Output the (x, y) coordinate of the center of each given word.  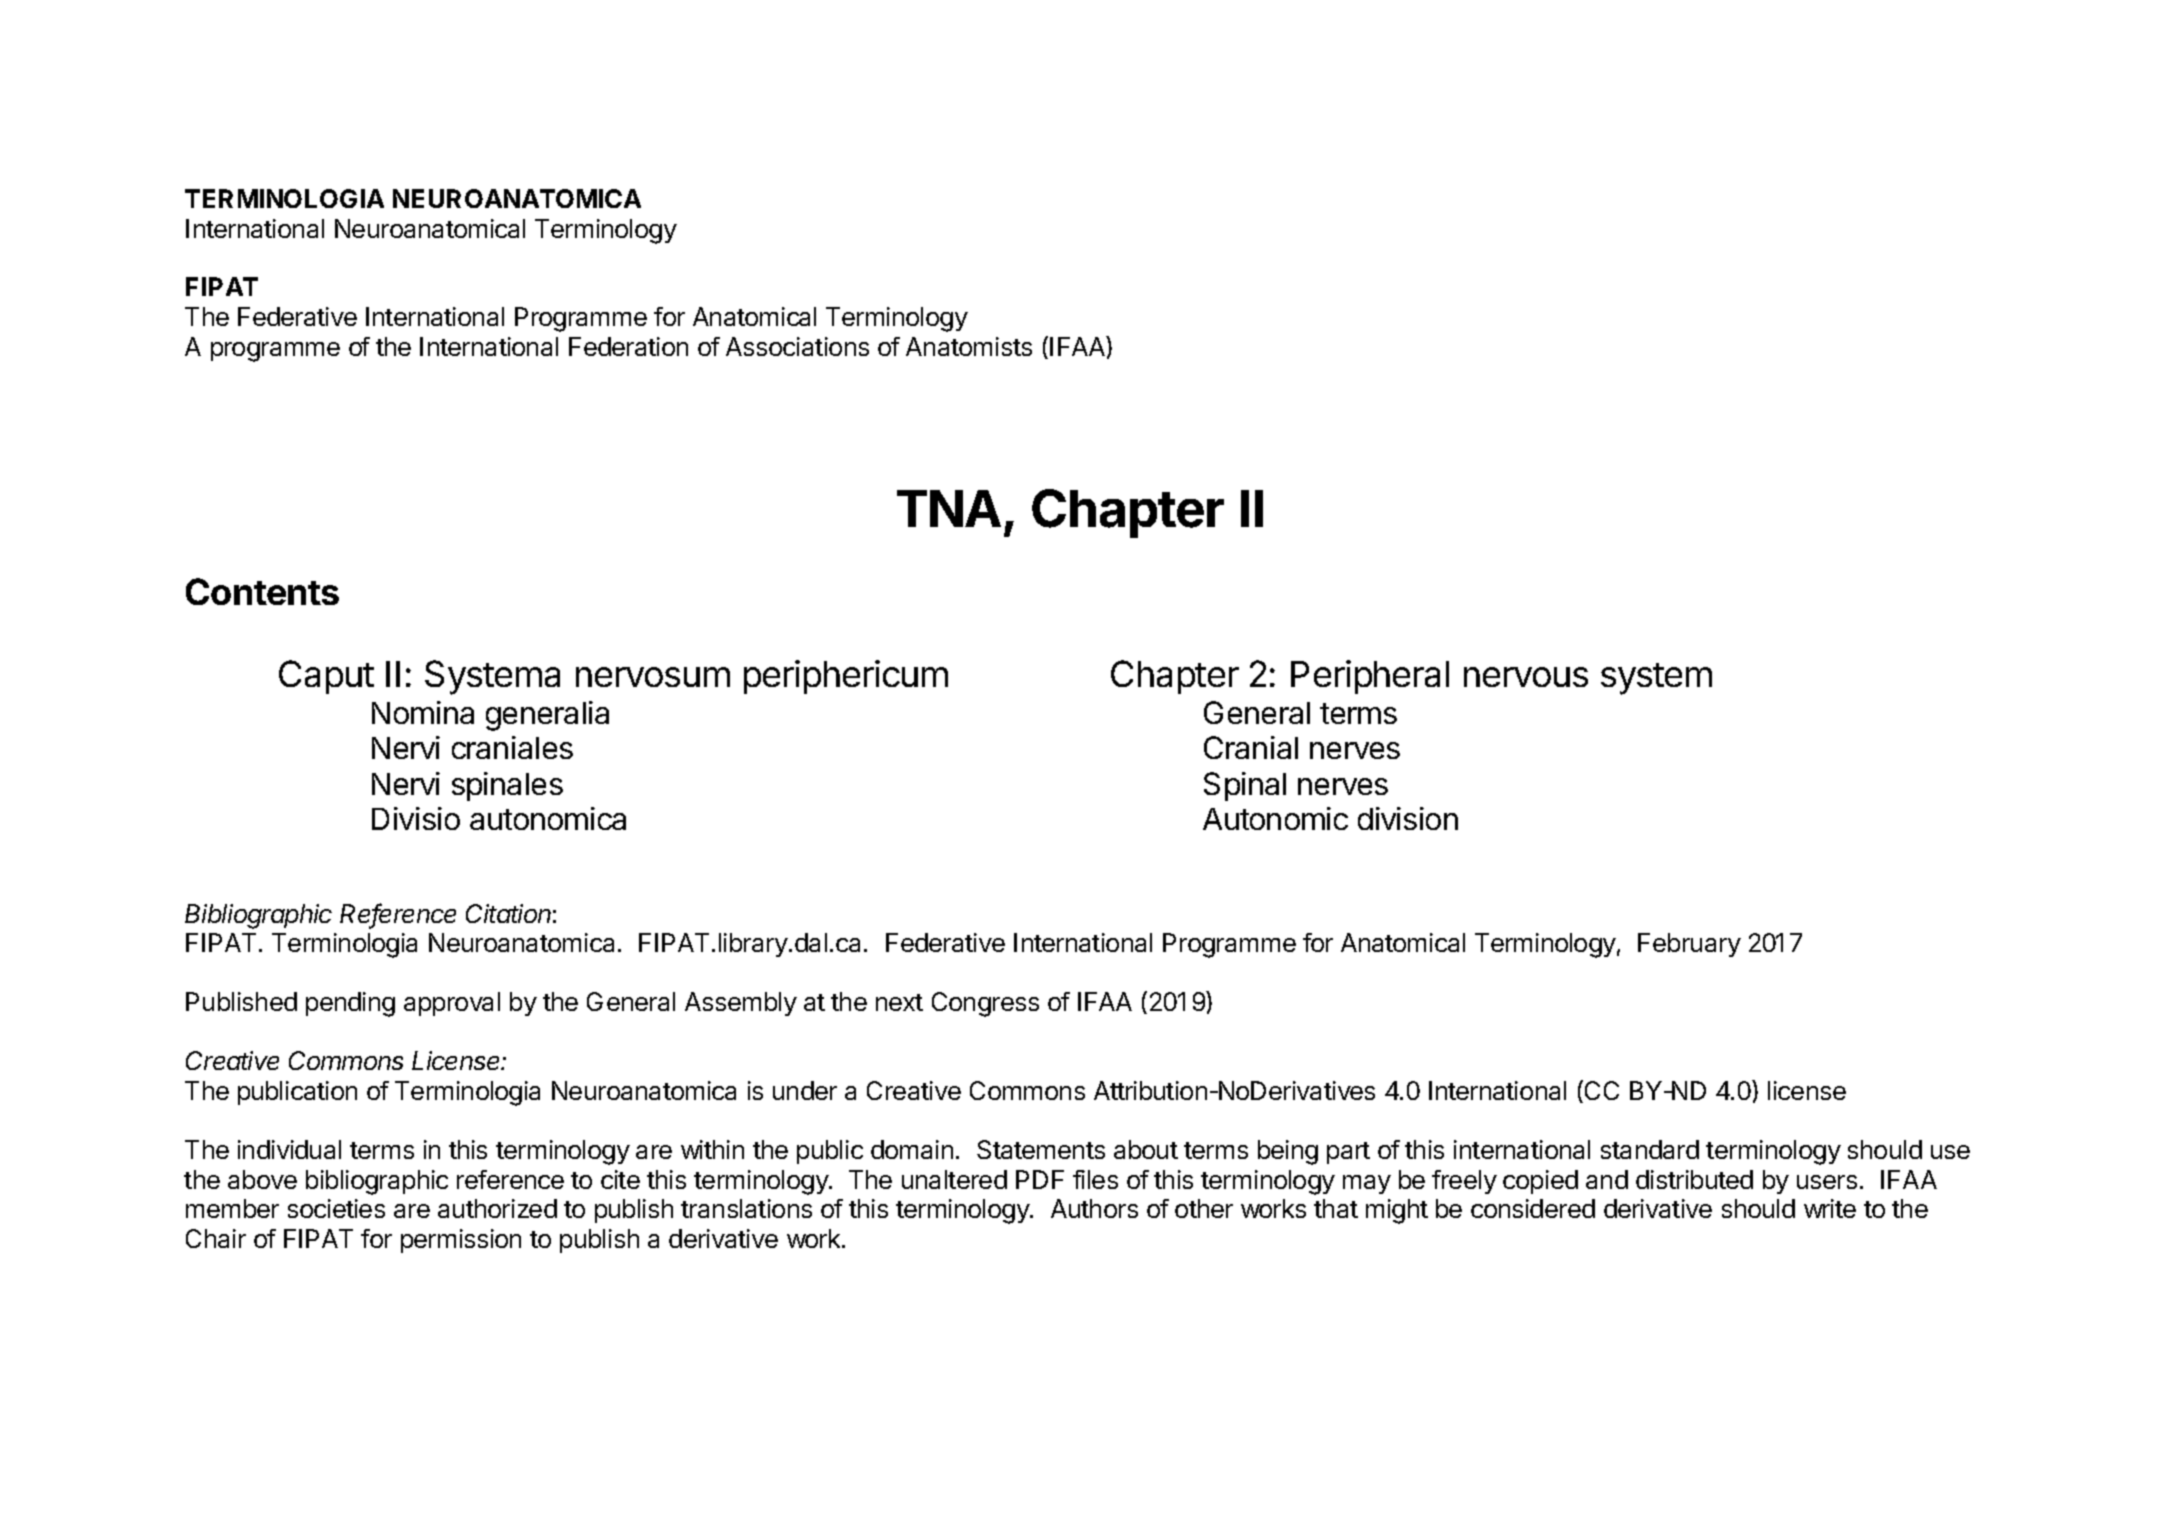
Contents (262, 591)
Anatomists (969, 346)
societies (336, 1208)
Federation (628, 346)
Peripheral (1370, 677)
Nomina (423, 712)
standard (1650, 1149)
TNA (949, 508)
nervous (1526, 677)
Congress (985, 1004)
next (899, 1002)
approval (452, 1004)
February (1689, 945)
